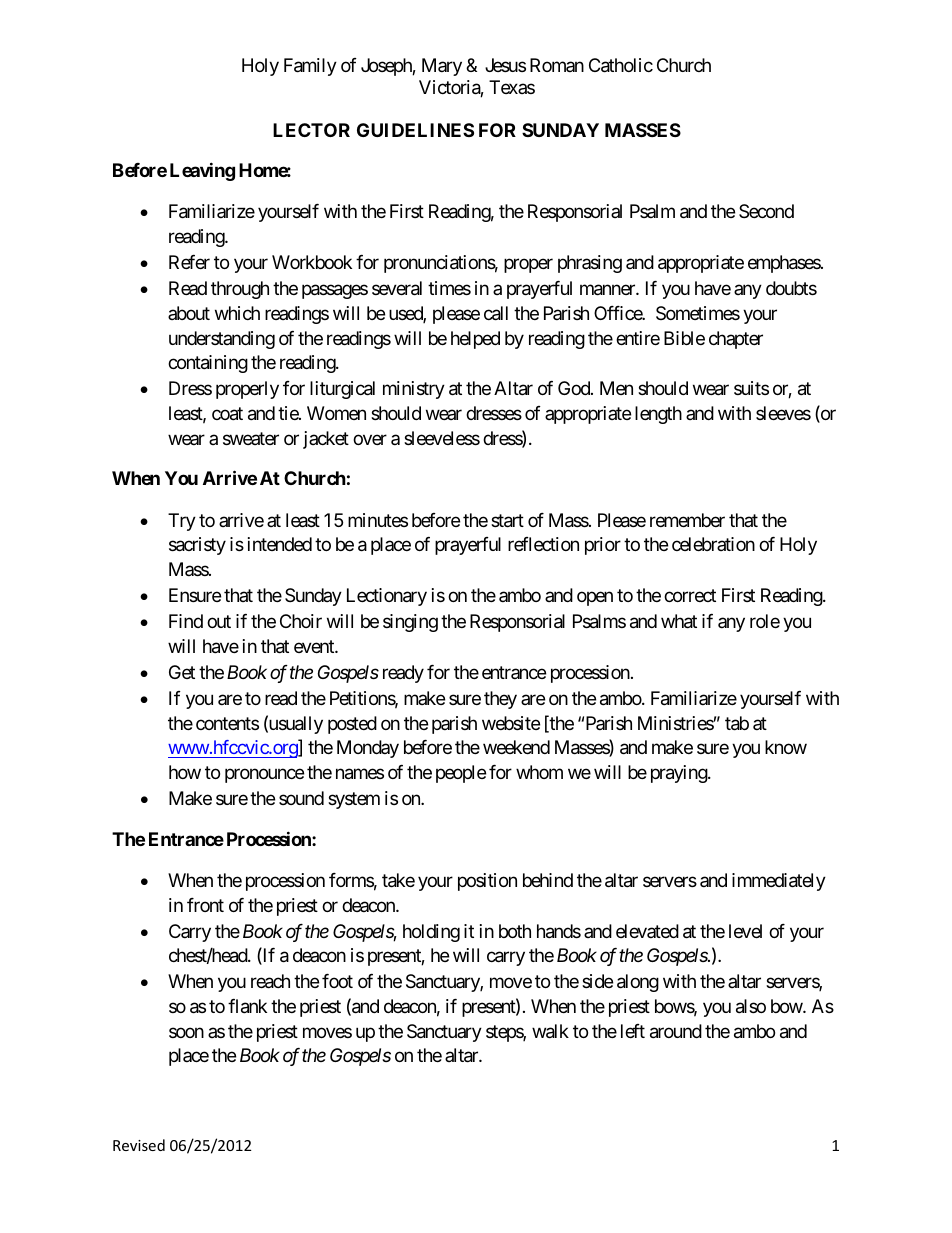 This image has height=1233, width=952. What do you see at coordinates (186, 621) in the image?
I see `Find` at bounding box center [186, 621].
